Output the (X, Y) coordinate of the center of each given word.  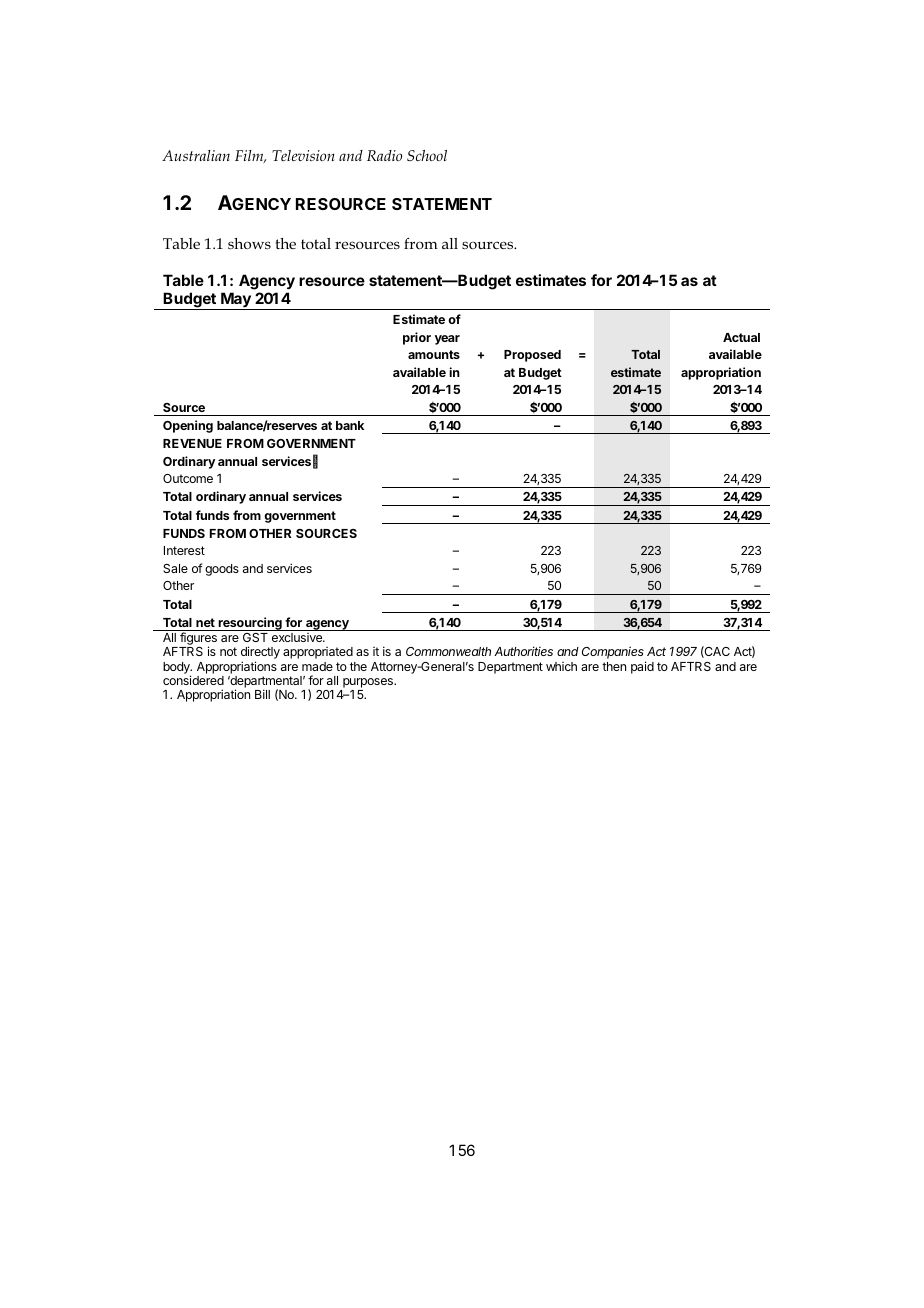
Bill (262, 694)
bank (350, 425)
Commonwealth (448, 651)
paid (642, 667)
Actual (741, 337)
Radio (384, 155)
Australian (196, 155)
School (427, 155)
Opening (188, 426)
